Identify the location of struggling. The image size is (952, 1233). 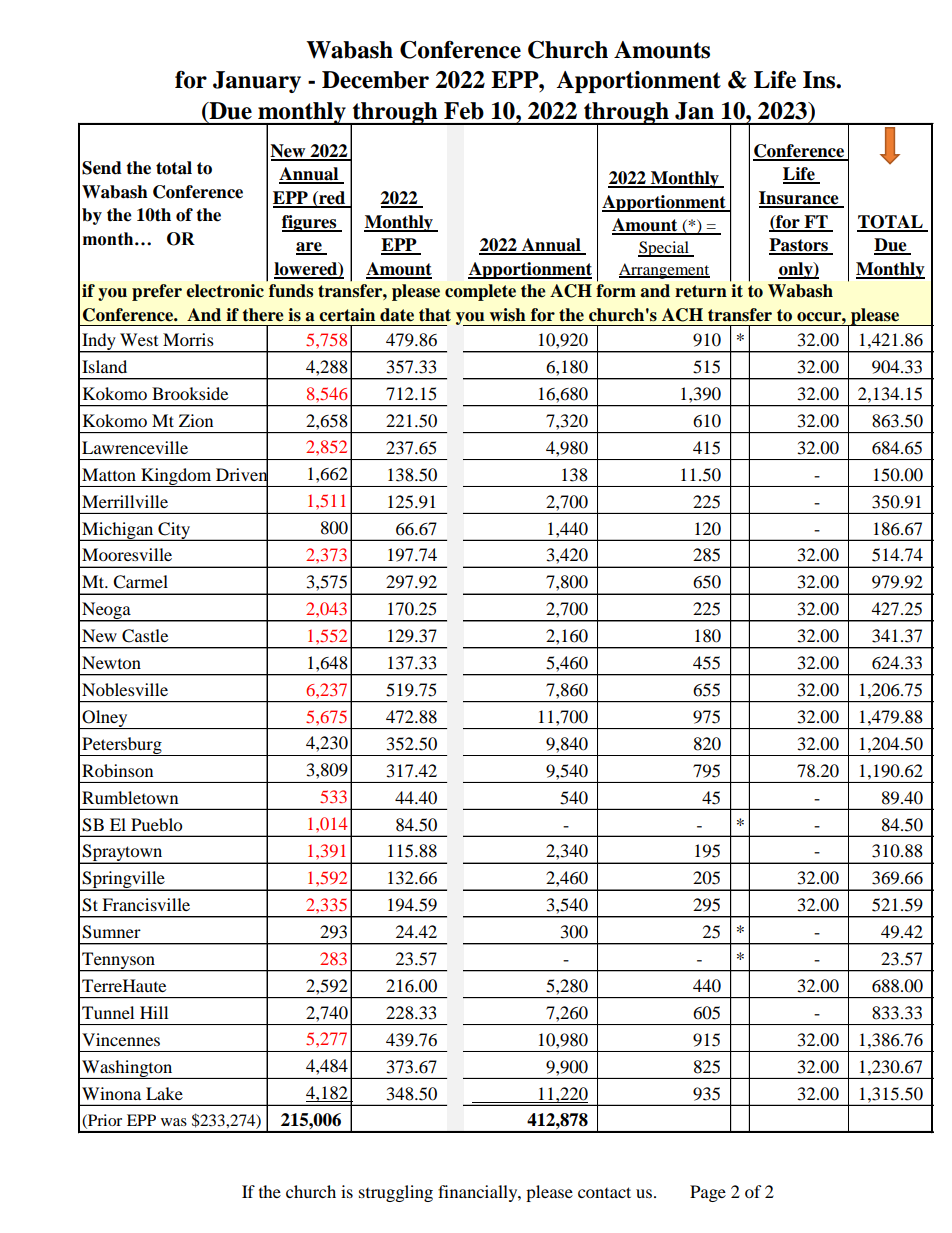
(396, 1193).
